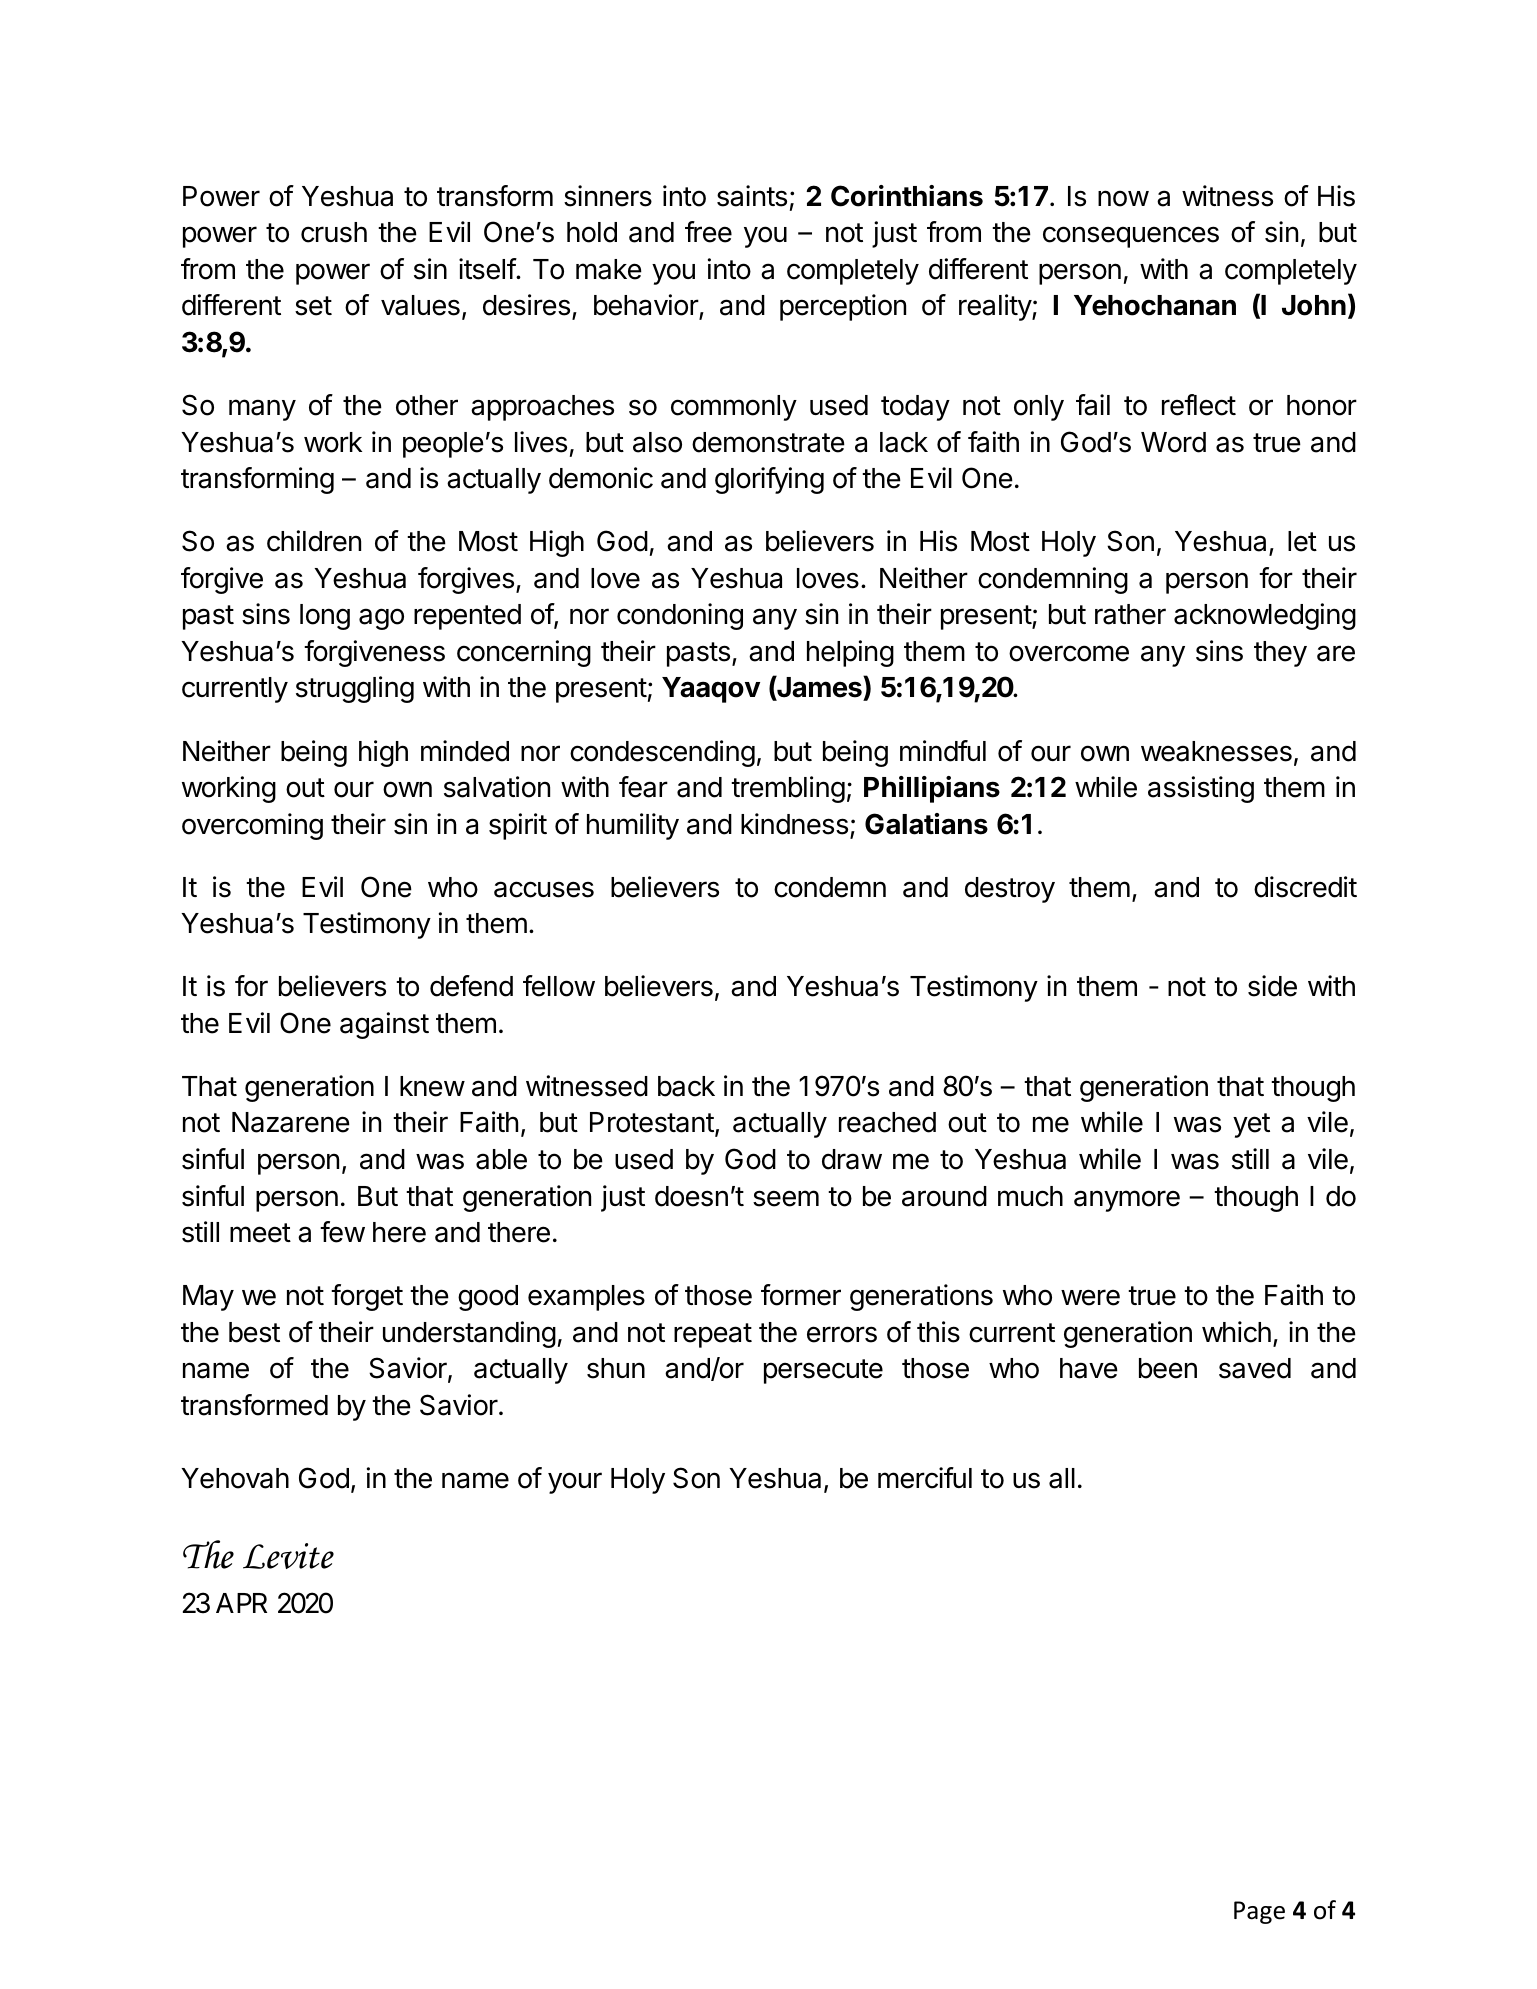 The width and height of the screenshot is (1537, 1989). Describe the element at coordinates (708, 232) in the screenshot. I see `free` at that location.
